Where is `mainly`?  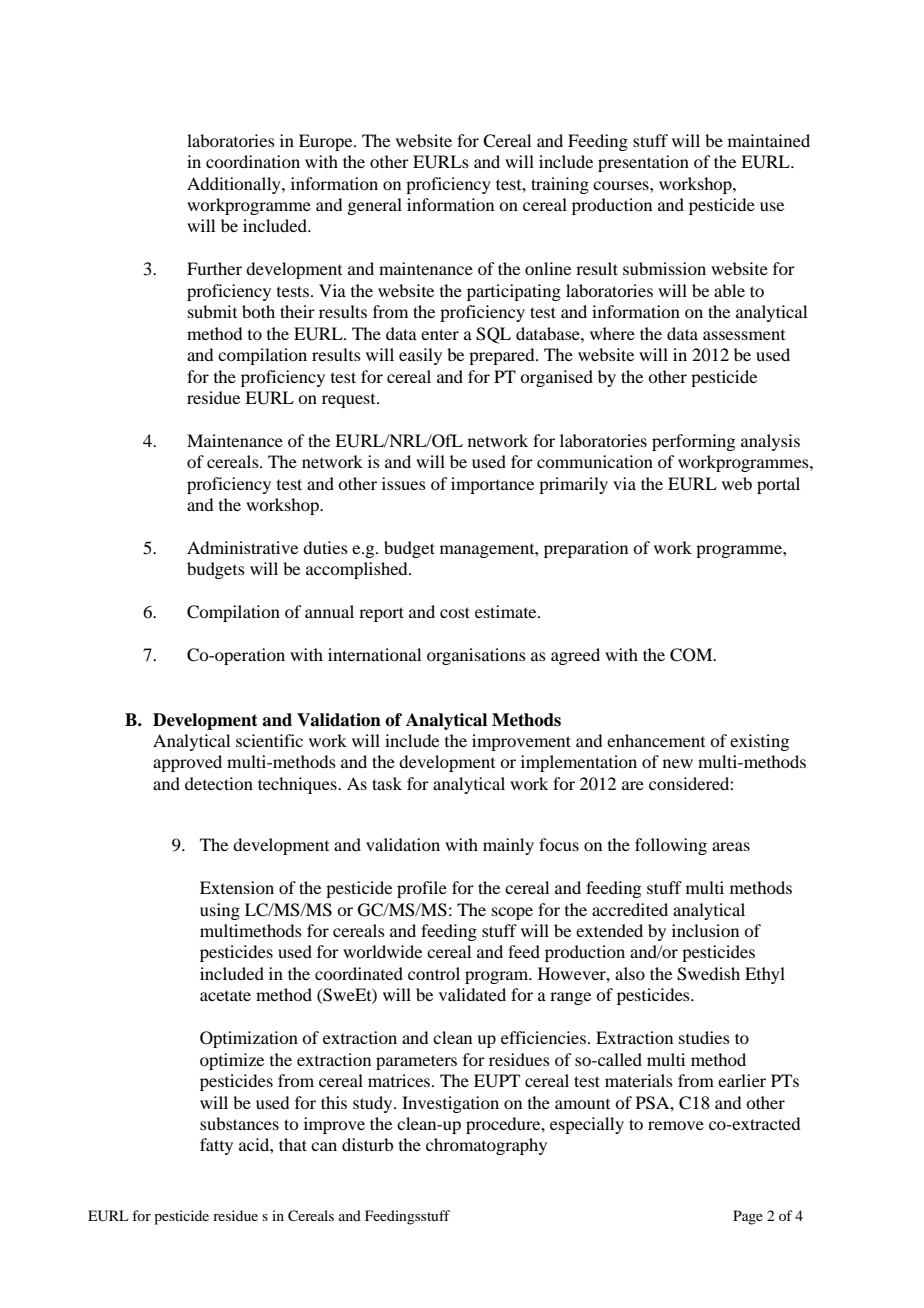 mainly is located at coordinates (508, 846).
